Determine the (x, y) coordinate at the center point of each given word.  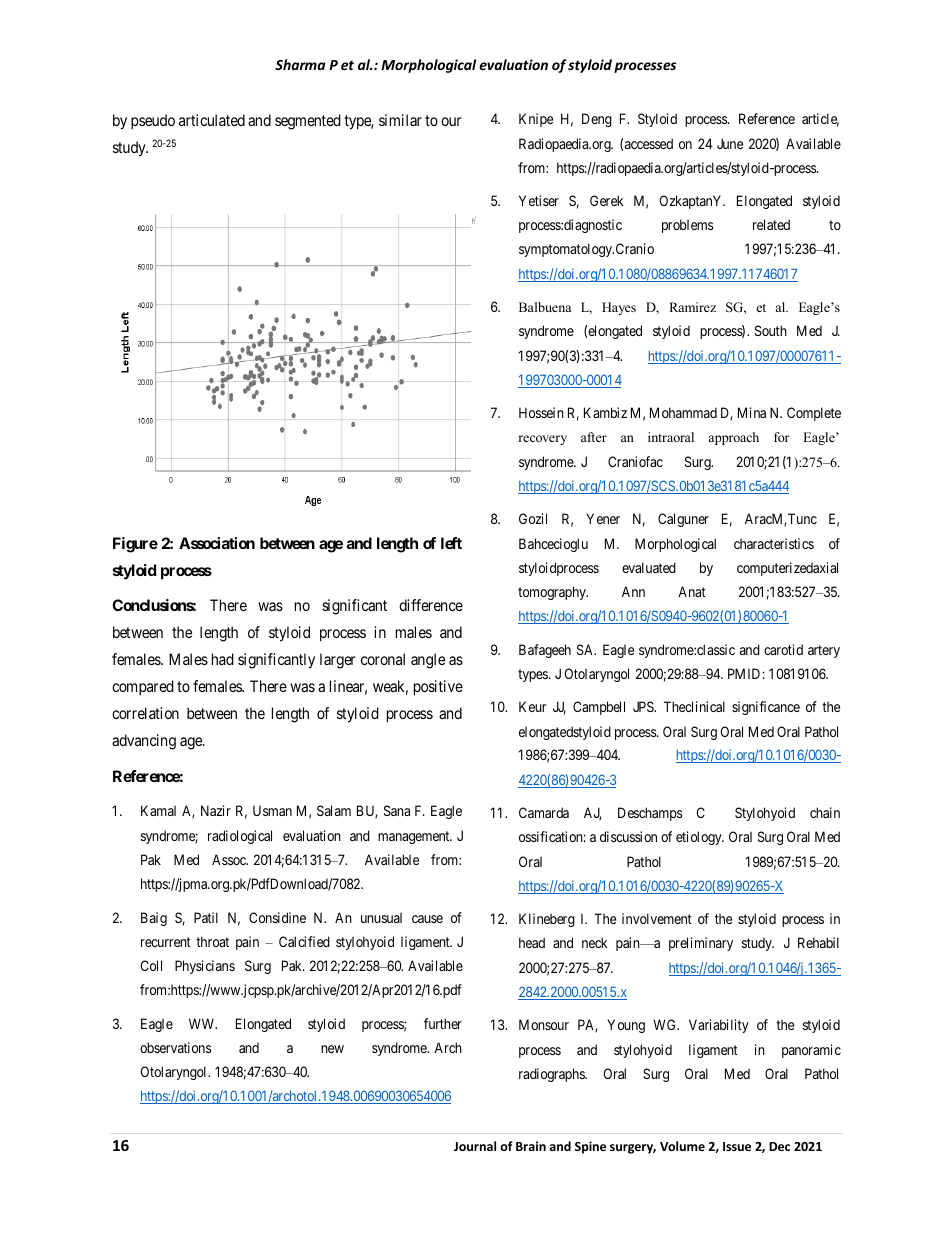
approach (733, 438)
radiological (240, 837)
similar (400, 120)
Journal (475, 1146)
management (415, 837)
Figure (135, 545)
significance (766, 708)
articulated (212, 120)
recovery (542, 440)
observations (175, 1047)
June (730, 143)
